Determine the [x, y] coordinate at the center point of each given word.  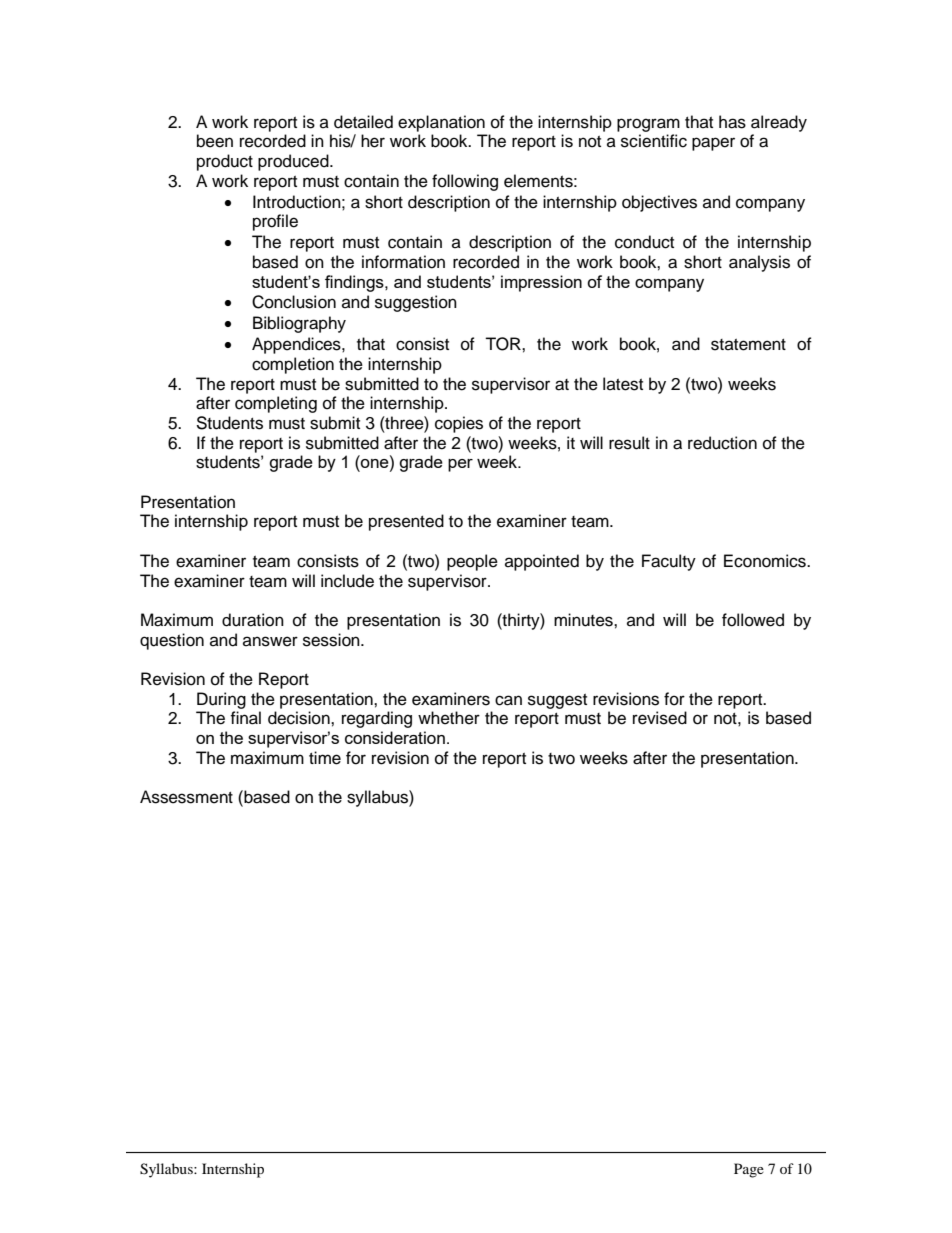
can [508, 700]
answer [270, 641]
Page [749, 1170]
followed [753, 620]
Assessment [186, 797]
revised [660, 718]
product [225, 162]
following [465, 182]
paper [713, 144]
